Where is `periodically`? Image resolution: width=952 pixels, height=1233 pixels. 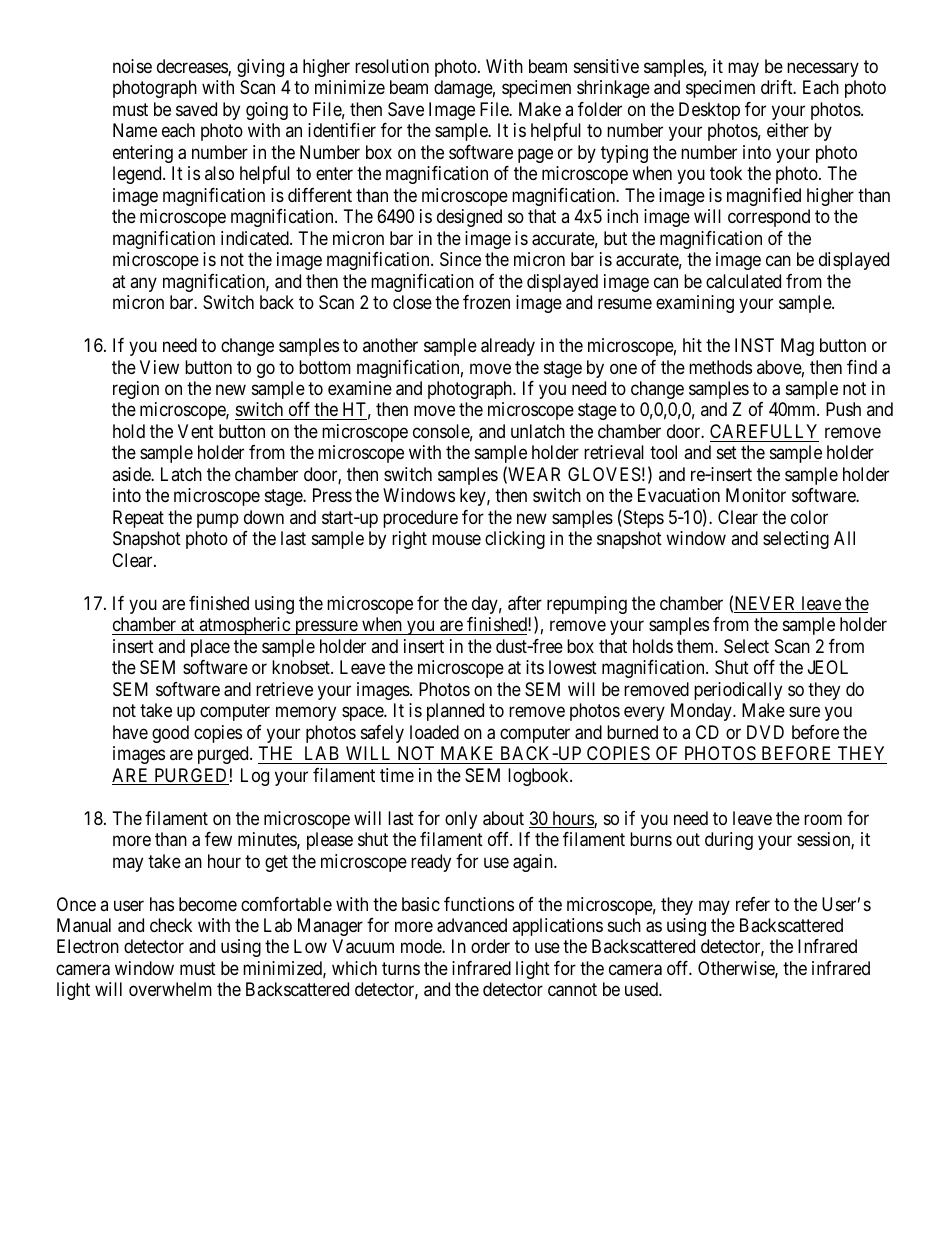
periodically is located at coordinates (738, 691).
